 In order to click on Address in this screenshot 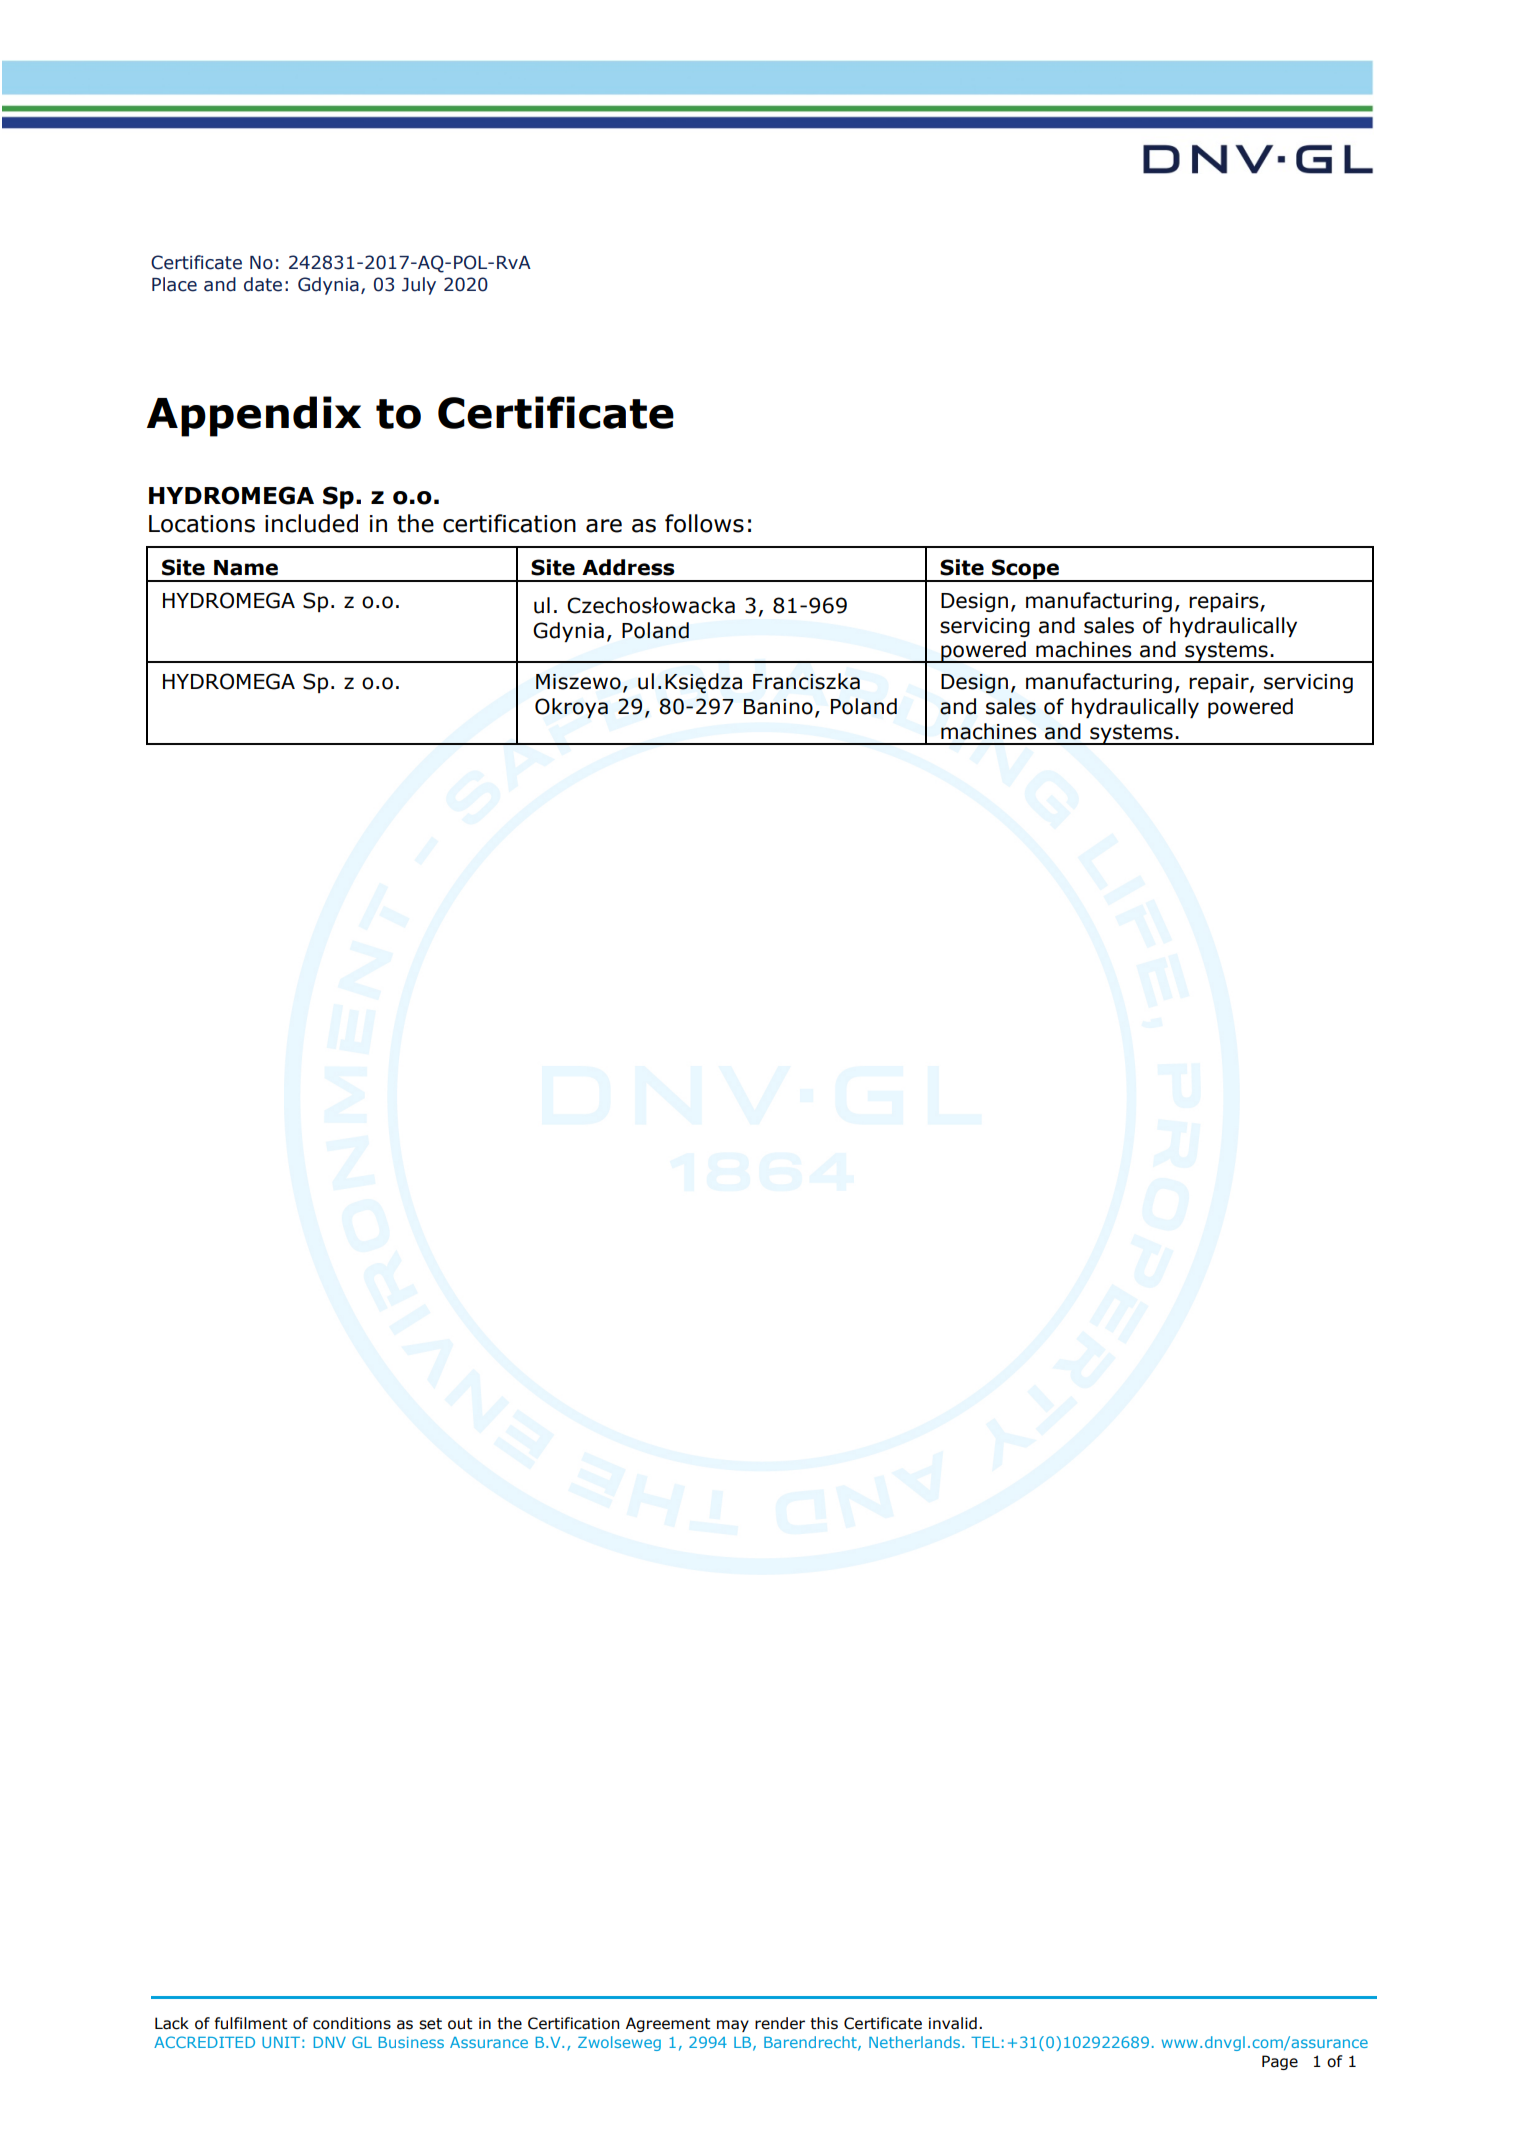, I will do `click(628, 567)`.
